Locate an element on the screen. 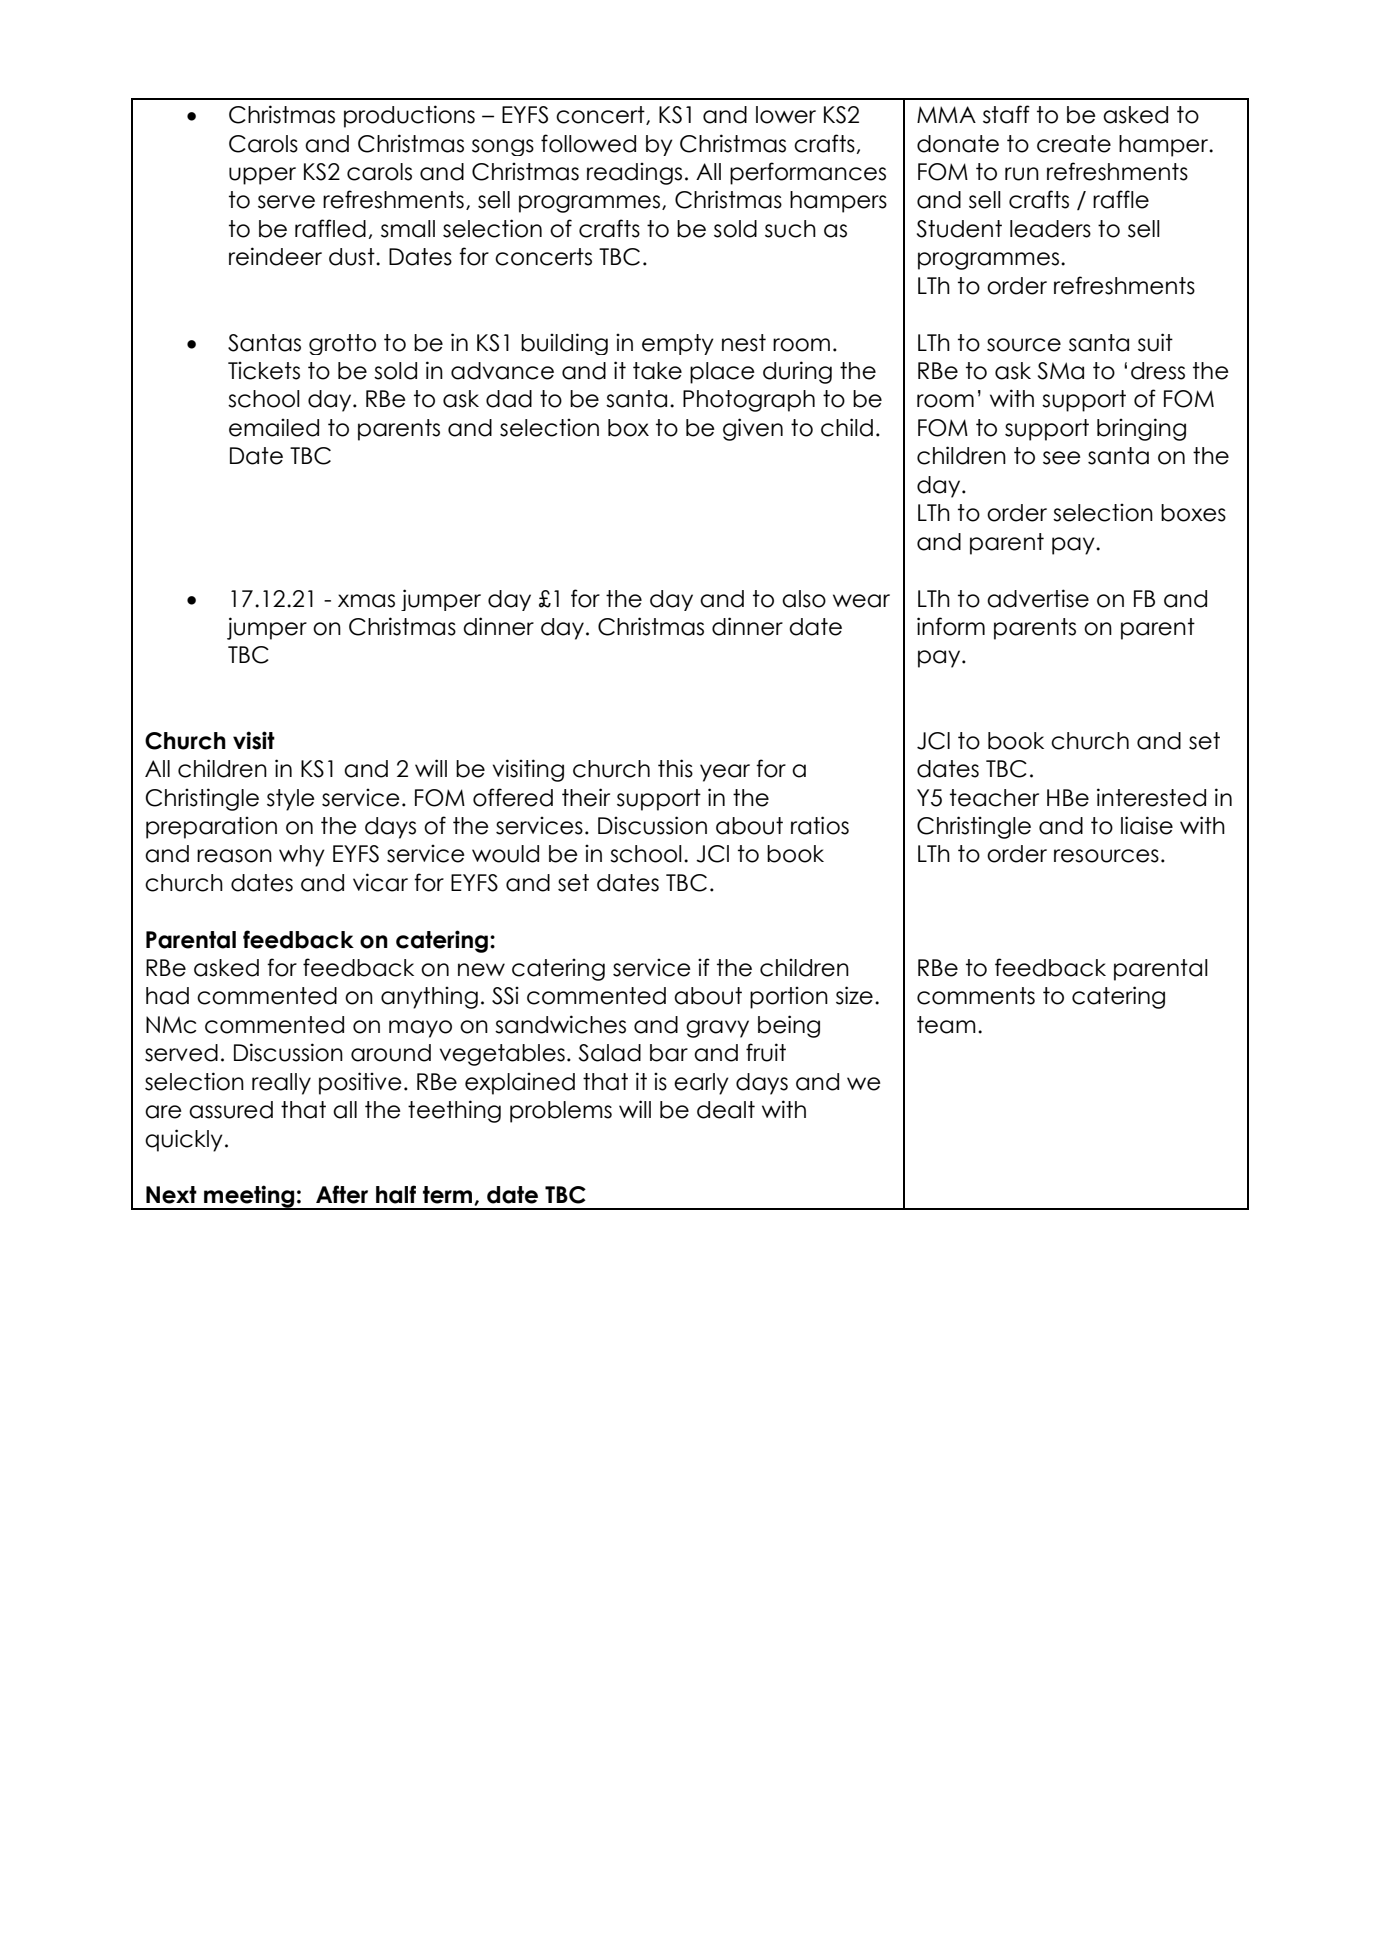 The height and width of the screenshot is (1952, 1380). readings is located at coordinates (634, 174).
